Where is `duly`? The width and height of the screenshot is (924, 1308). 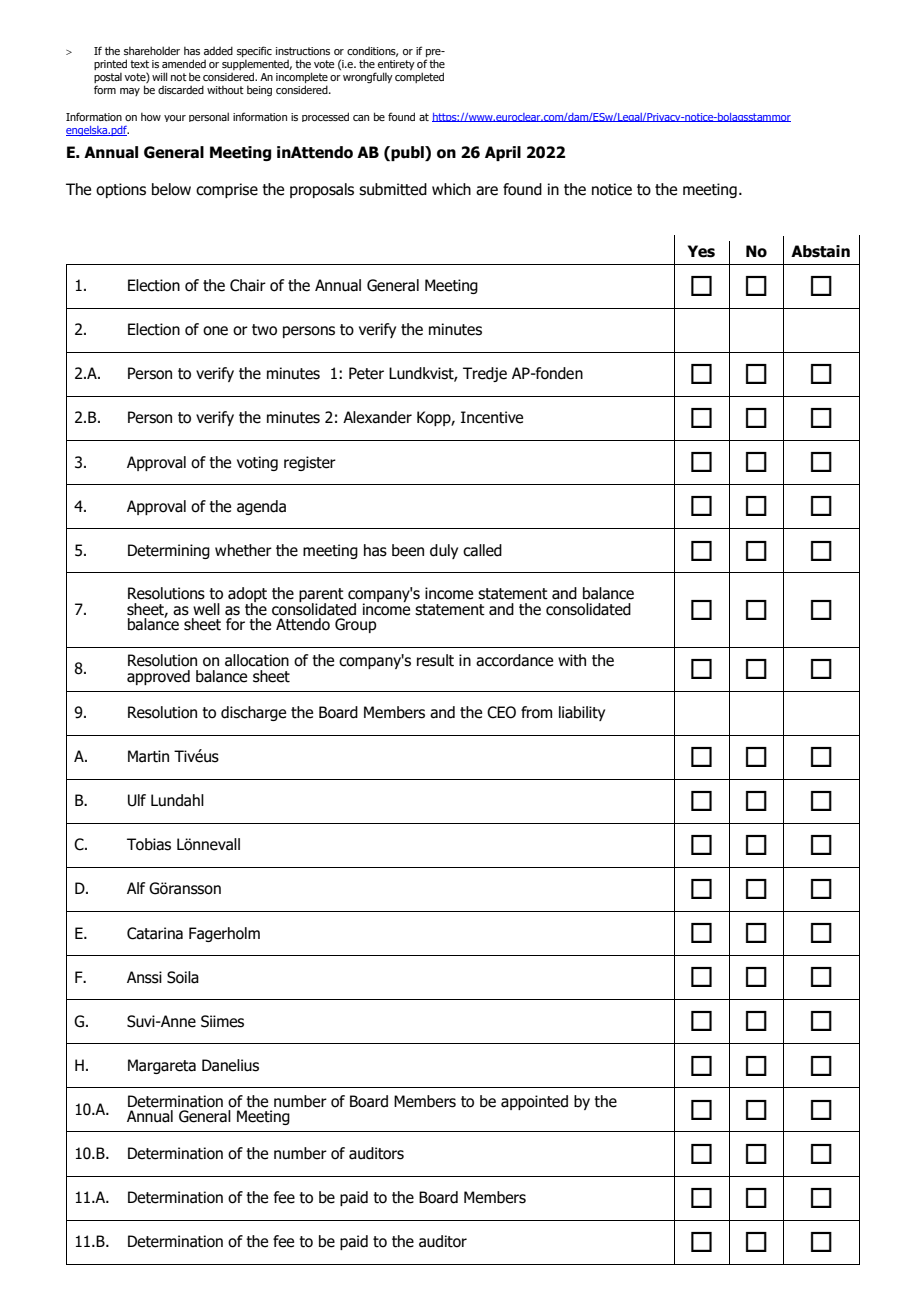 duly is located at coordinates (444, 551).
